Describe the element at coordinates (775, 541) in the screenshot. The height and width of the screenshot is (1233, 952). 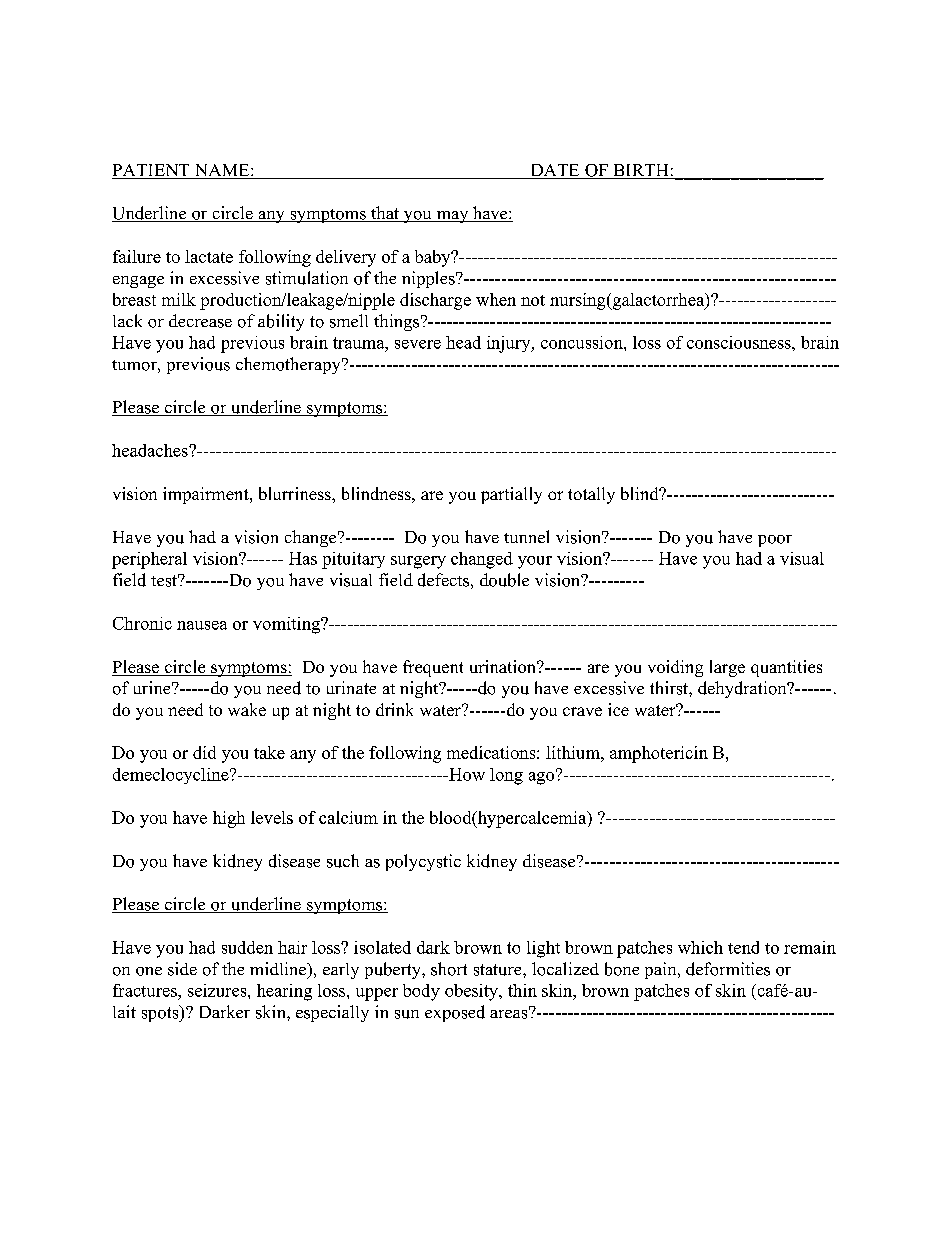
I see `poor` at that location.
